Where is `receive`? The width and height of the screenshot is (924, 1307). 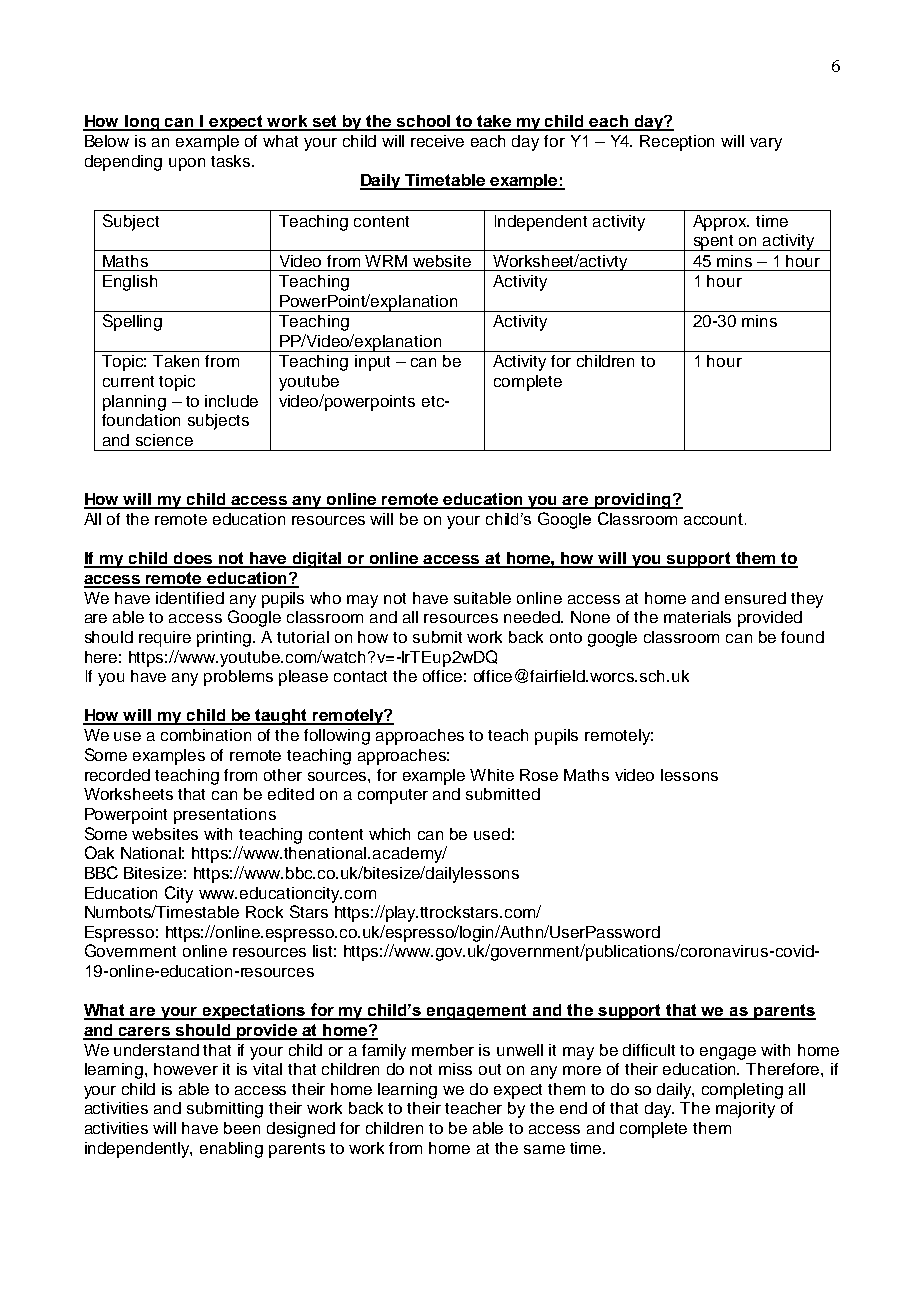
receive is located at coordinates (437, 141).
